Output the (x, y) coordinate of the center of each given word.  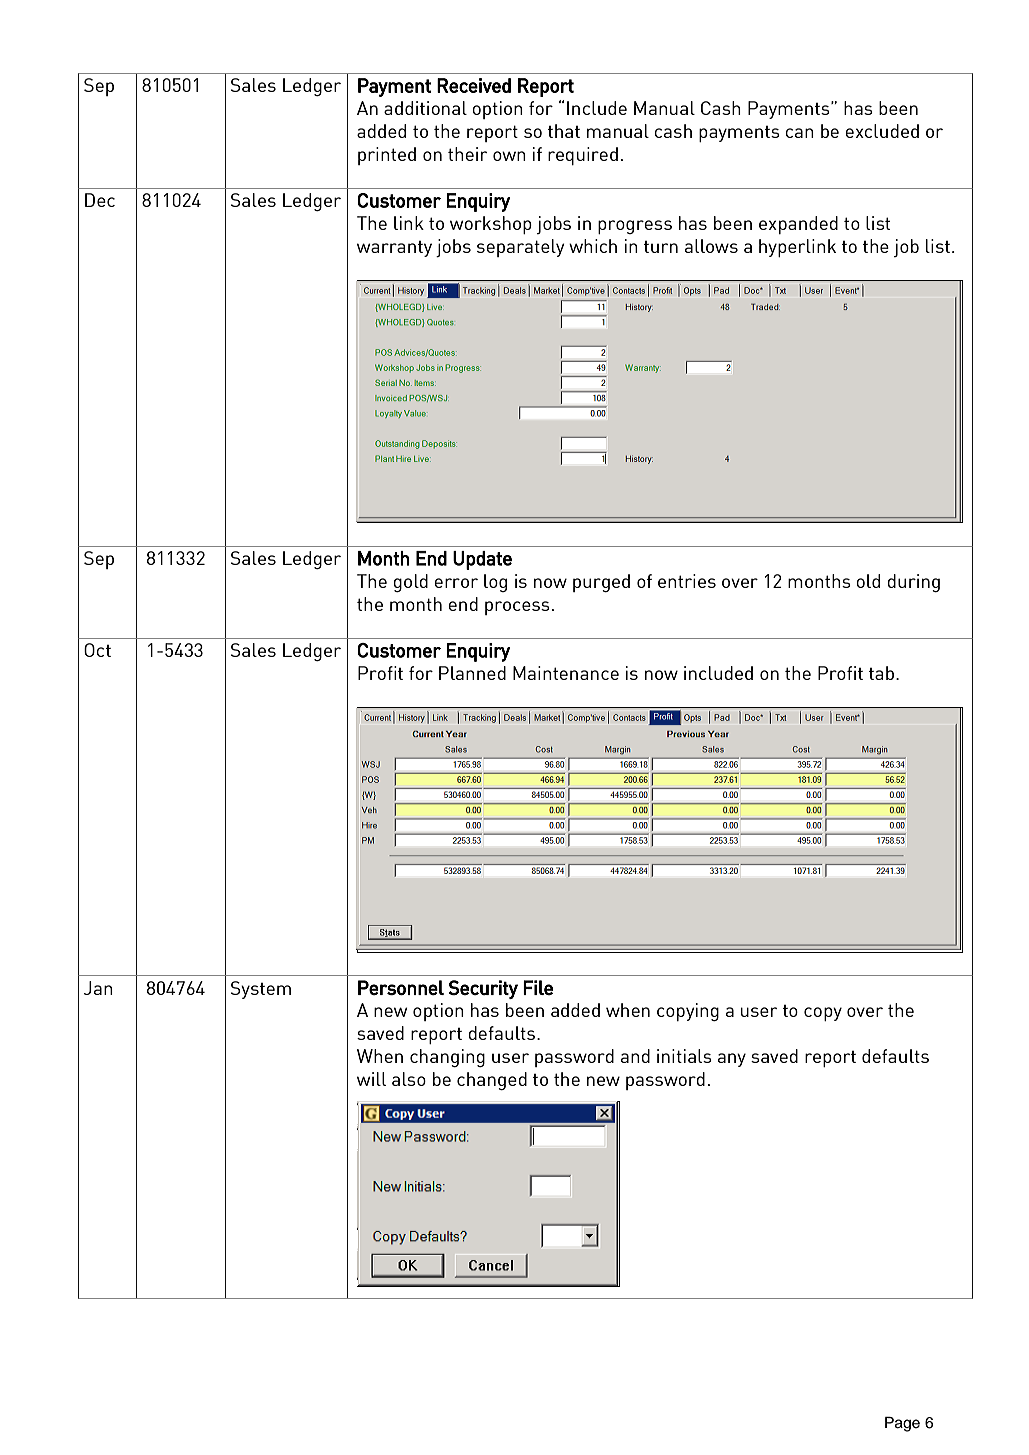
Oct (97, 650)
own (509, 156)
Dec (100, 200)
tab (883, 673)
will (371, 1079)
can (799, 133)
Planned (472, 673)
